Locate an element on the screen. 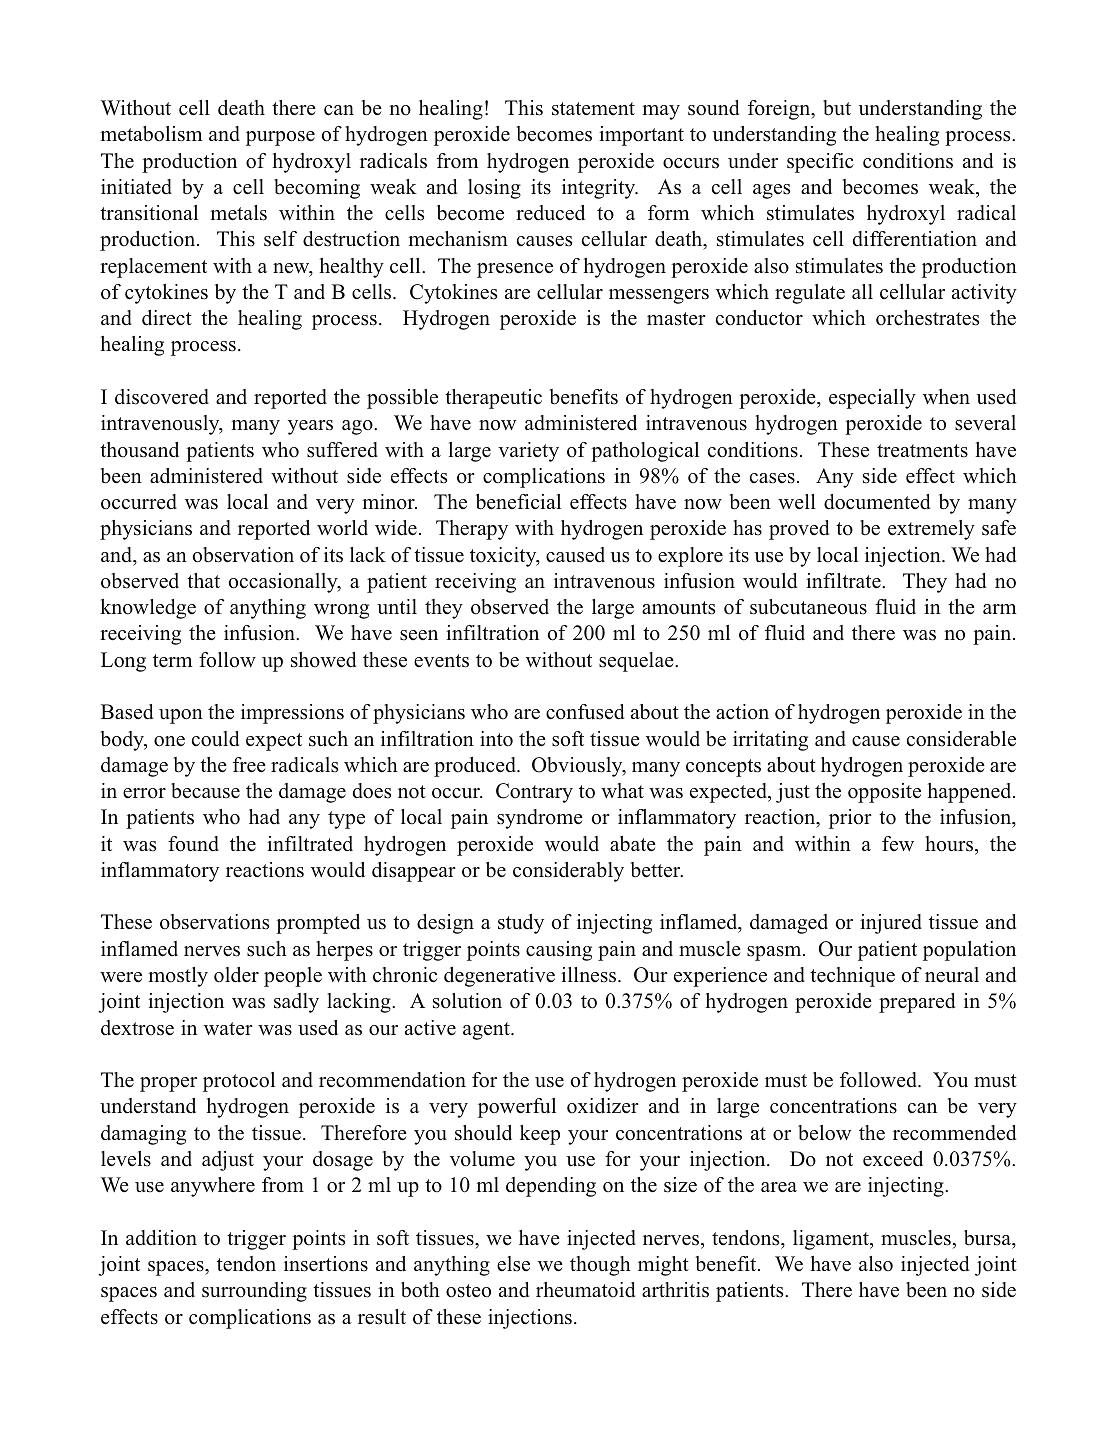  opposite is located at coordinates (884, 793).
